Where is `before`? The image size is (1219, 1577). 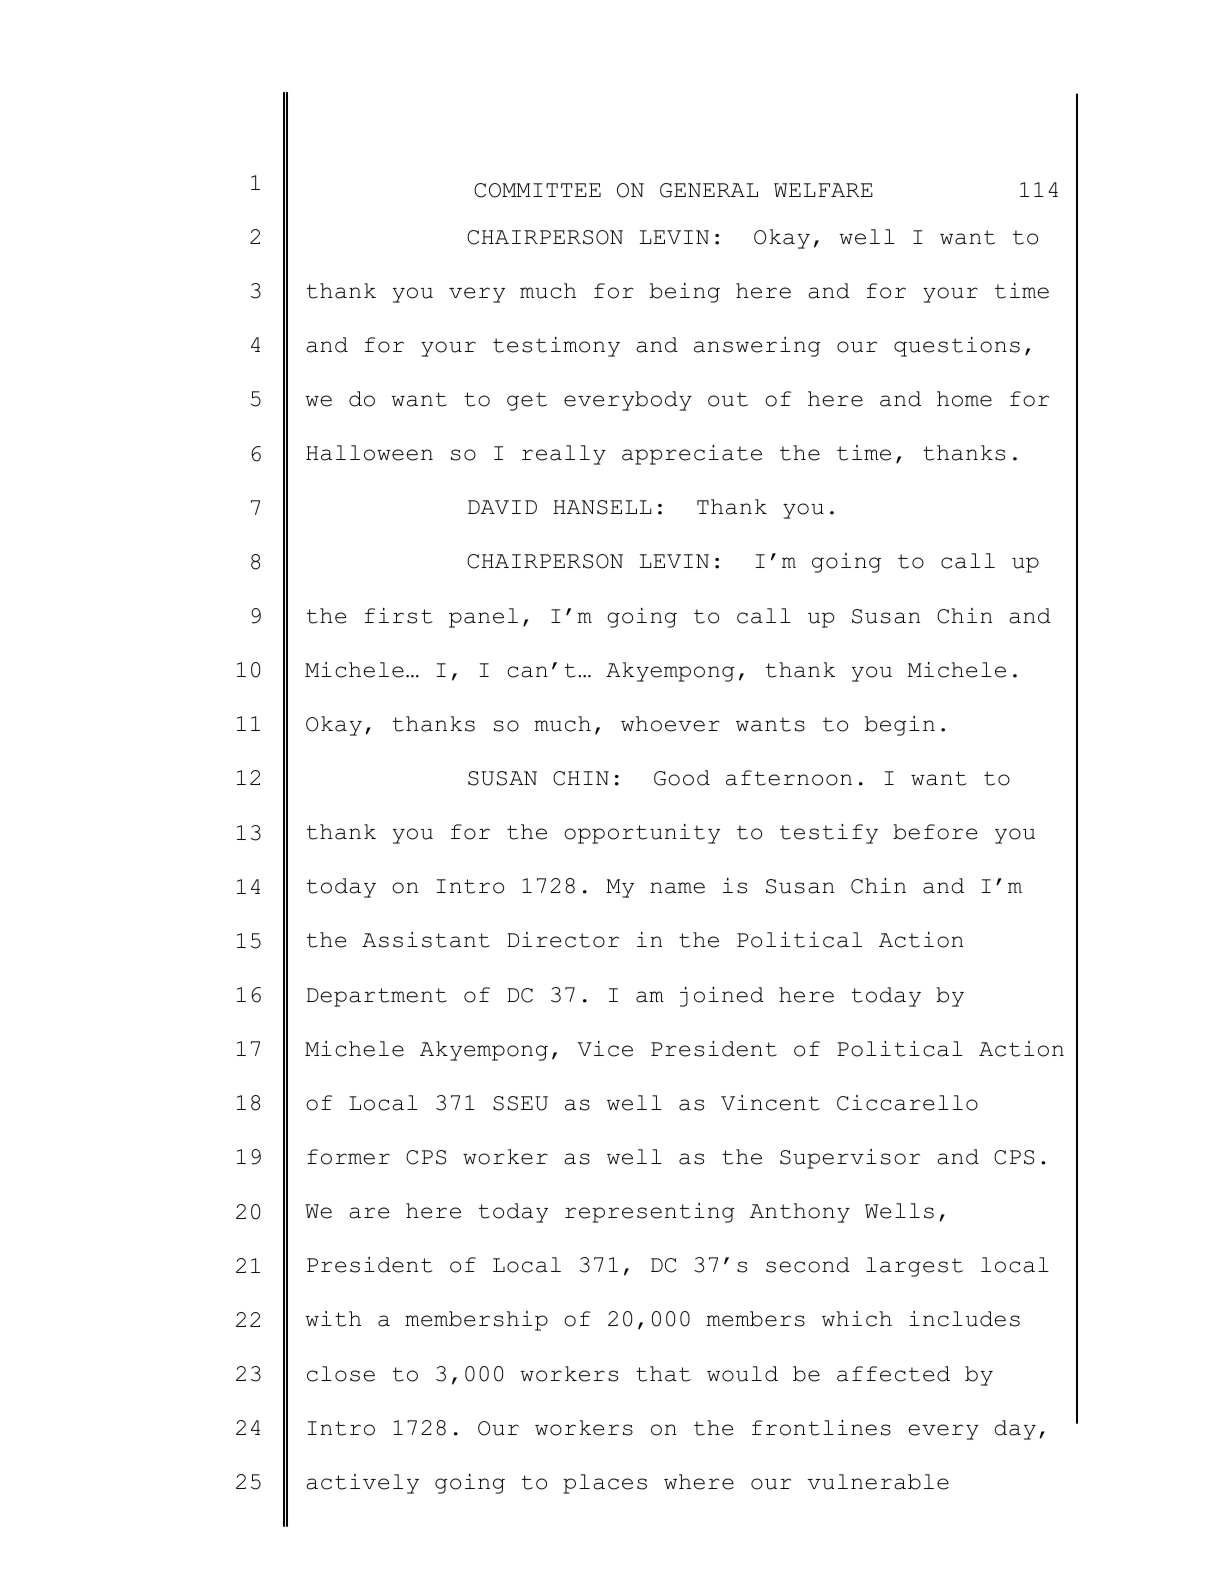
before is located at coordinates (935, 832).
